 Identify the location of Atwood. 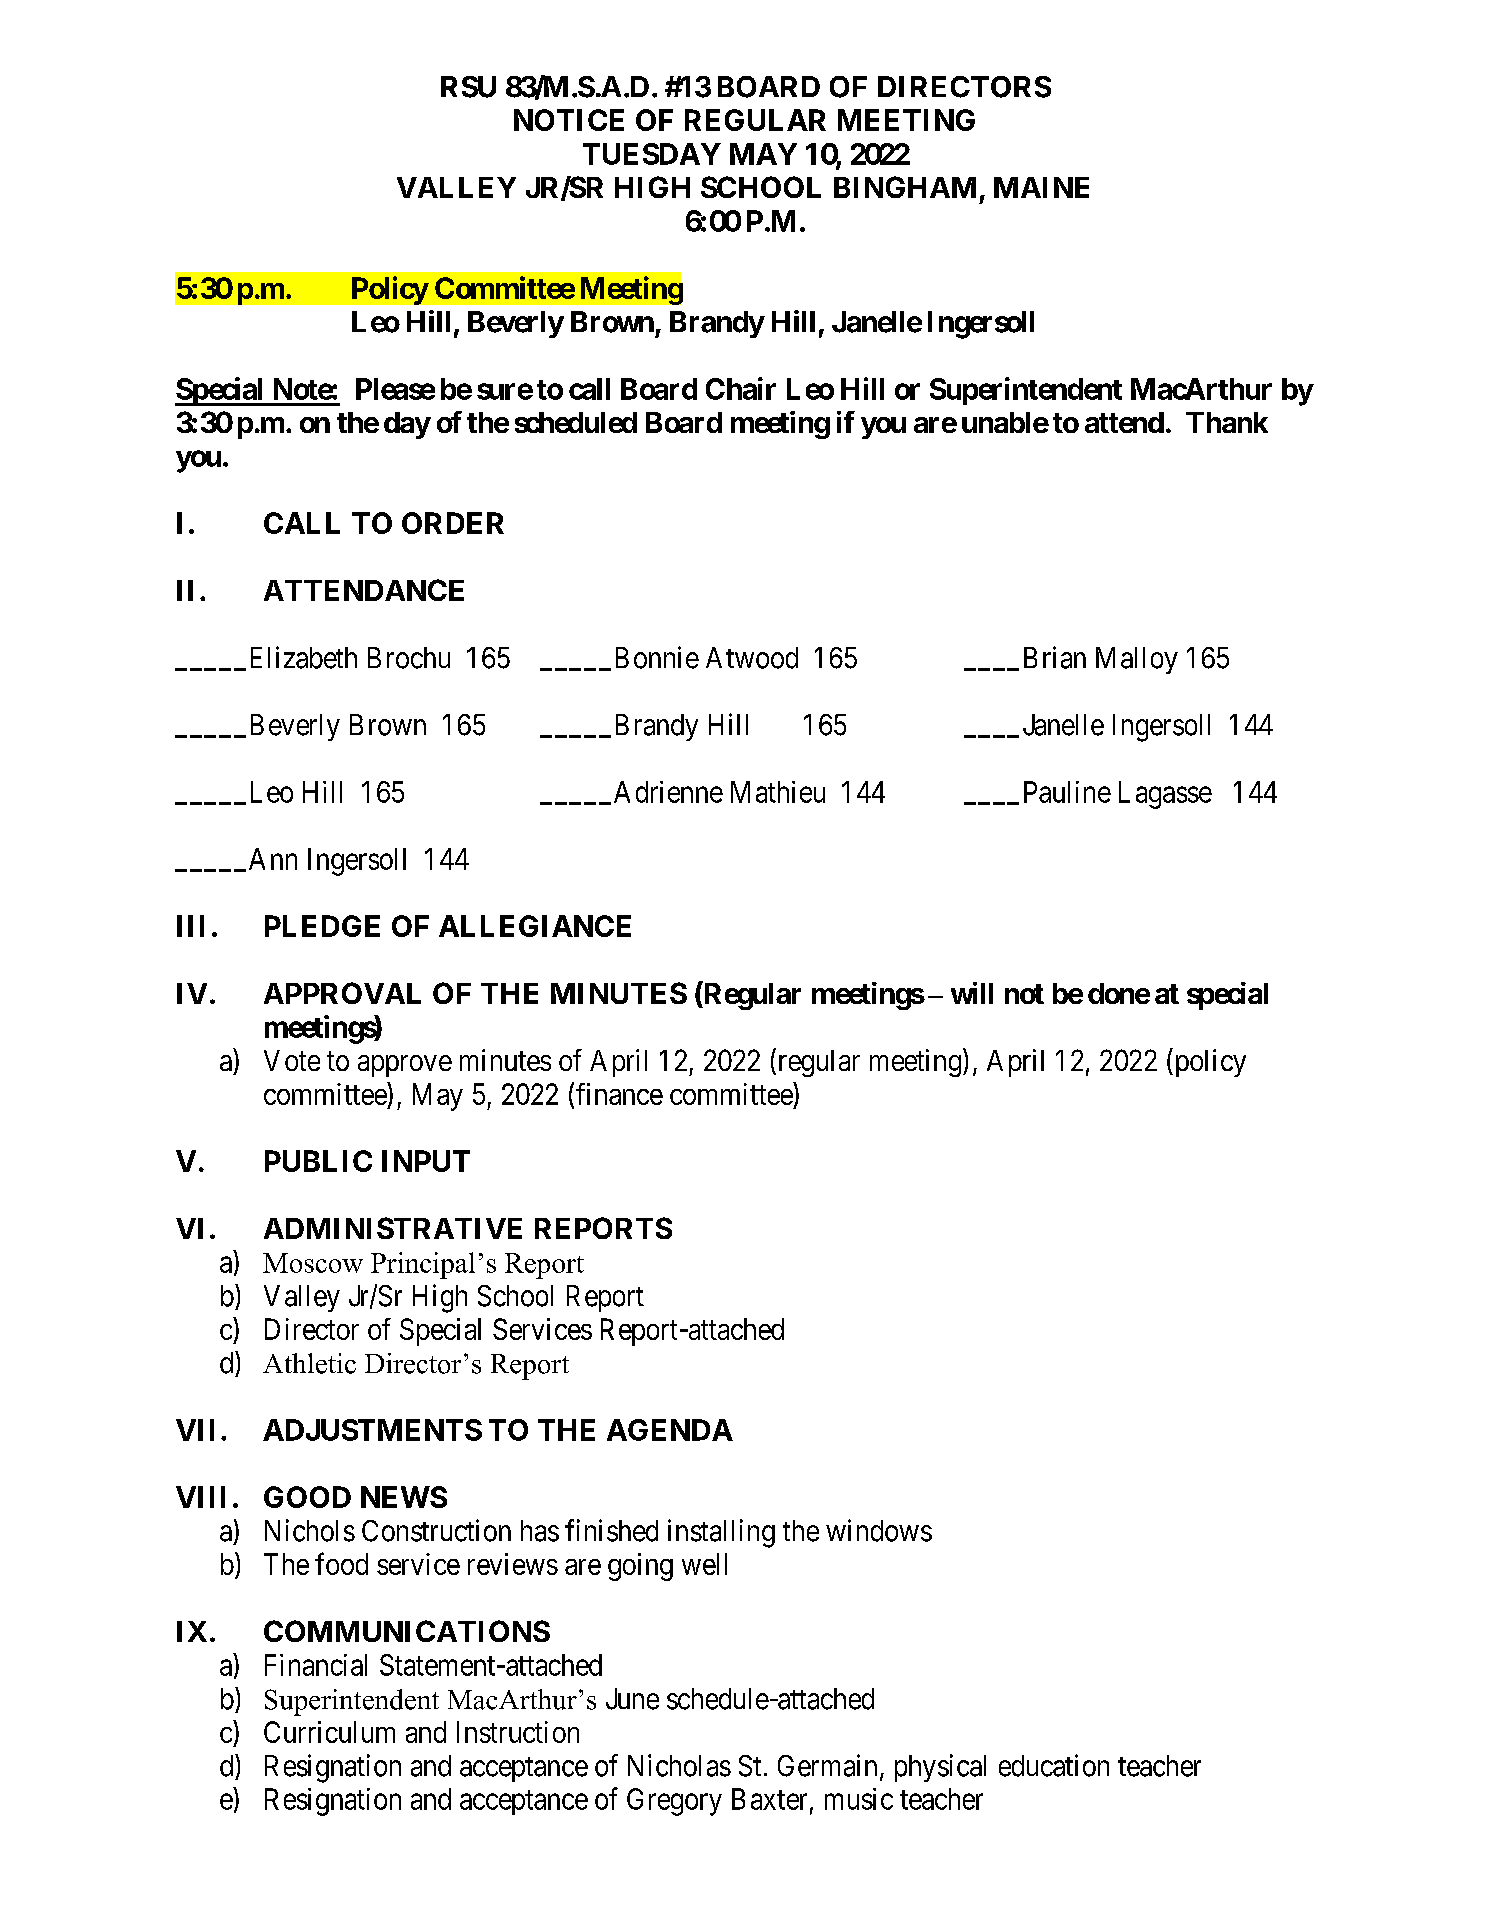
(752, 658).
